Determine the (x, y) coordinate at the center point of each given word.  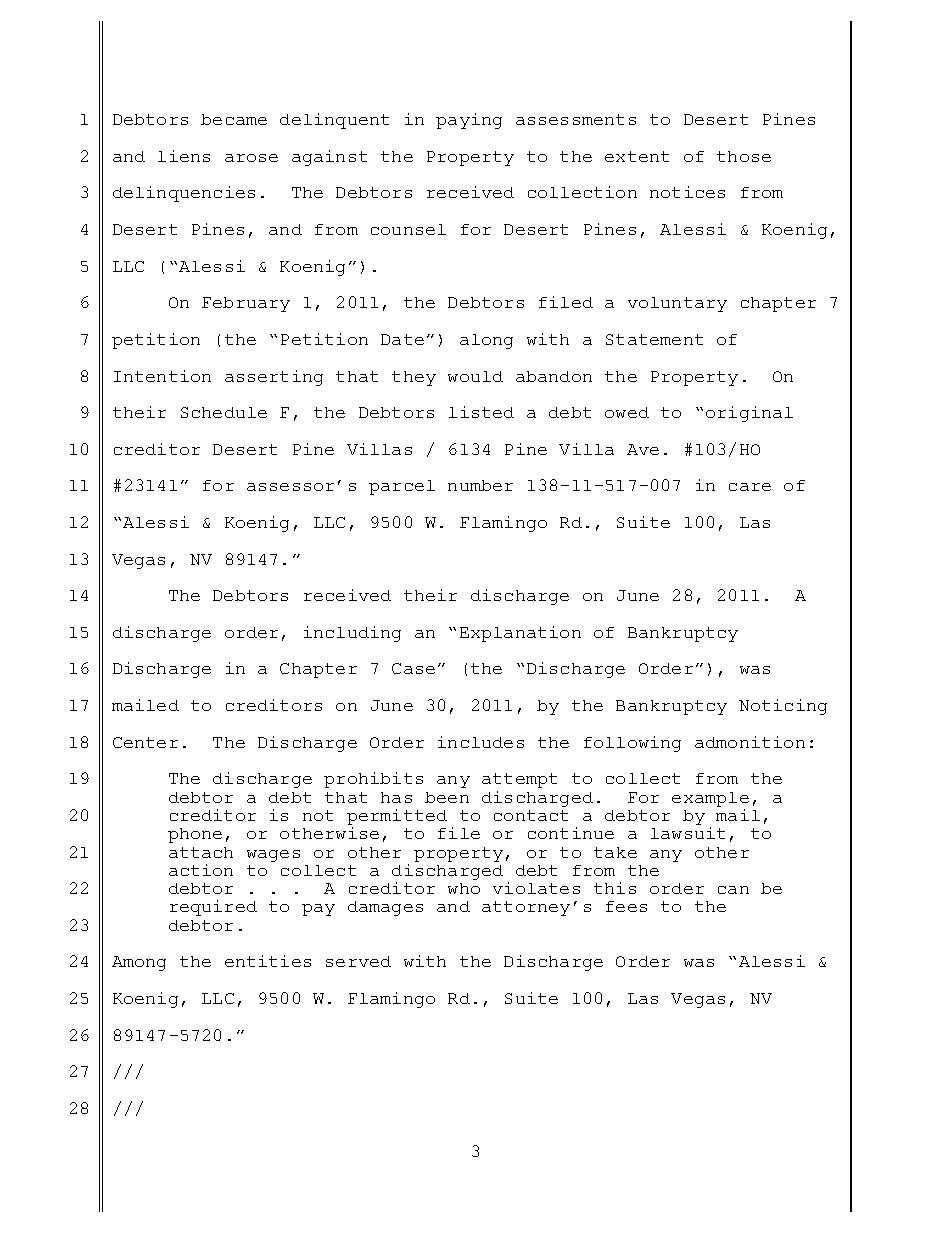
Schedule (224, 412)
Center (145, 742)
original (749, 414)
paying (469, 121)
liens (184, 156)
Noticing (783, 707)
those (744, 156)
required (213, 908)
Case (413, 668)
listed (481, 412)
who (464, 888)
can (733, 890)
